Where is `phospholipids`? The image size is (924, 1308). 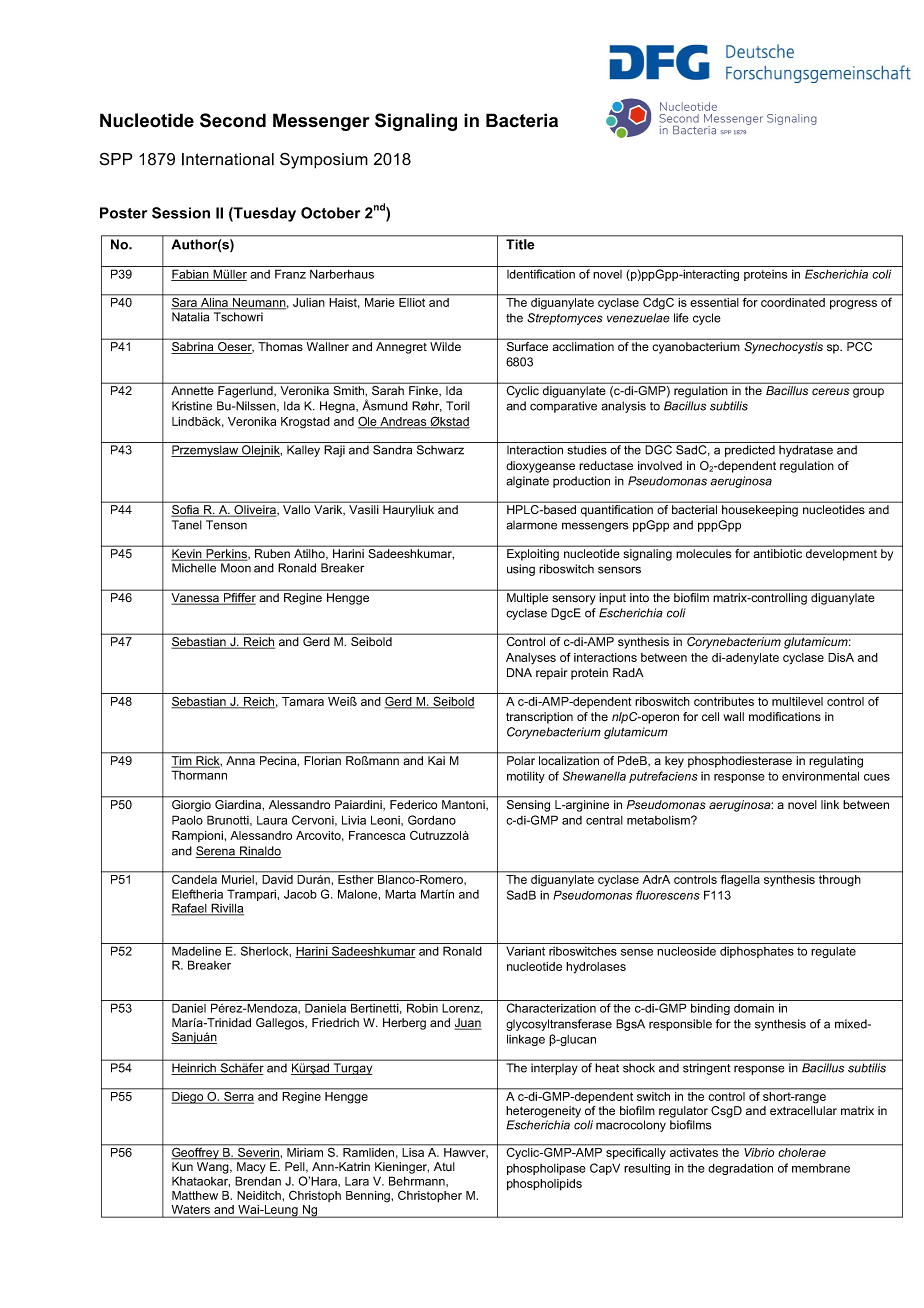 phospholipids is located at coordinates (544, 1185).
